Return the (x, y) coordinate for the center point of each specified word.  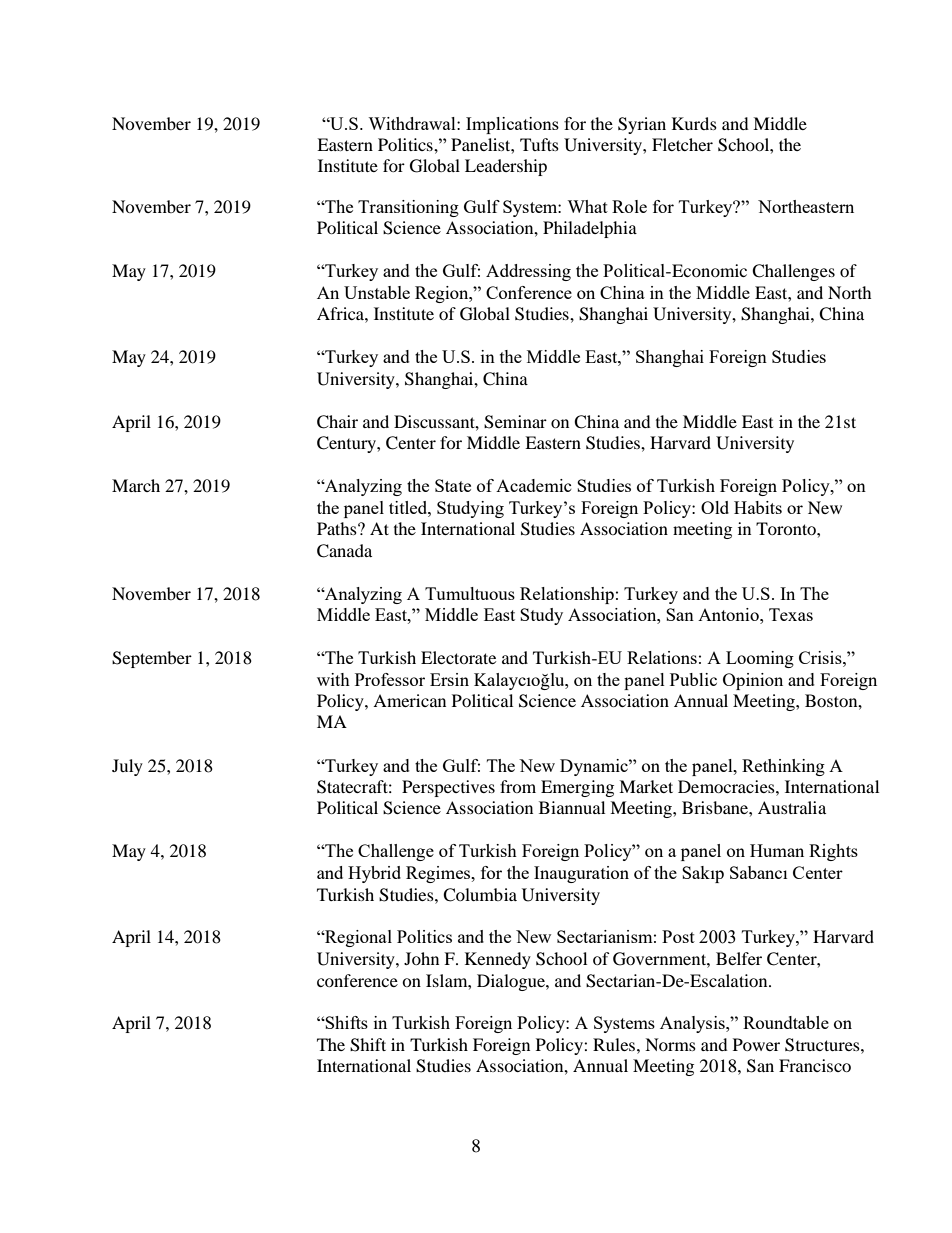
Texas (791, 614)
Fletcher (682, 144)
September (152, 659)
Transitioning (408, 208)
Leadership (506, 167)
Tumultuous (470, 593)
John (421, 958)
